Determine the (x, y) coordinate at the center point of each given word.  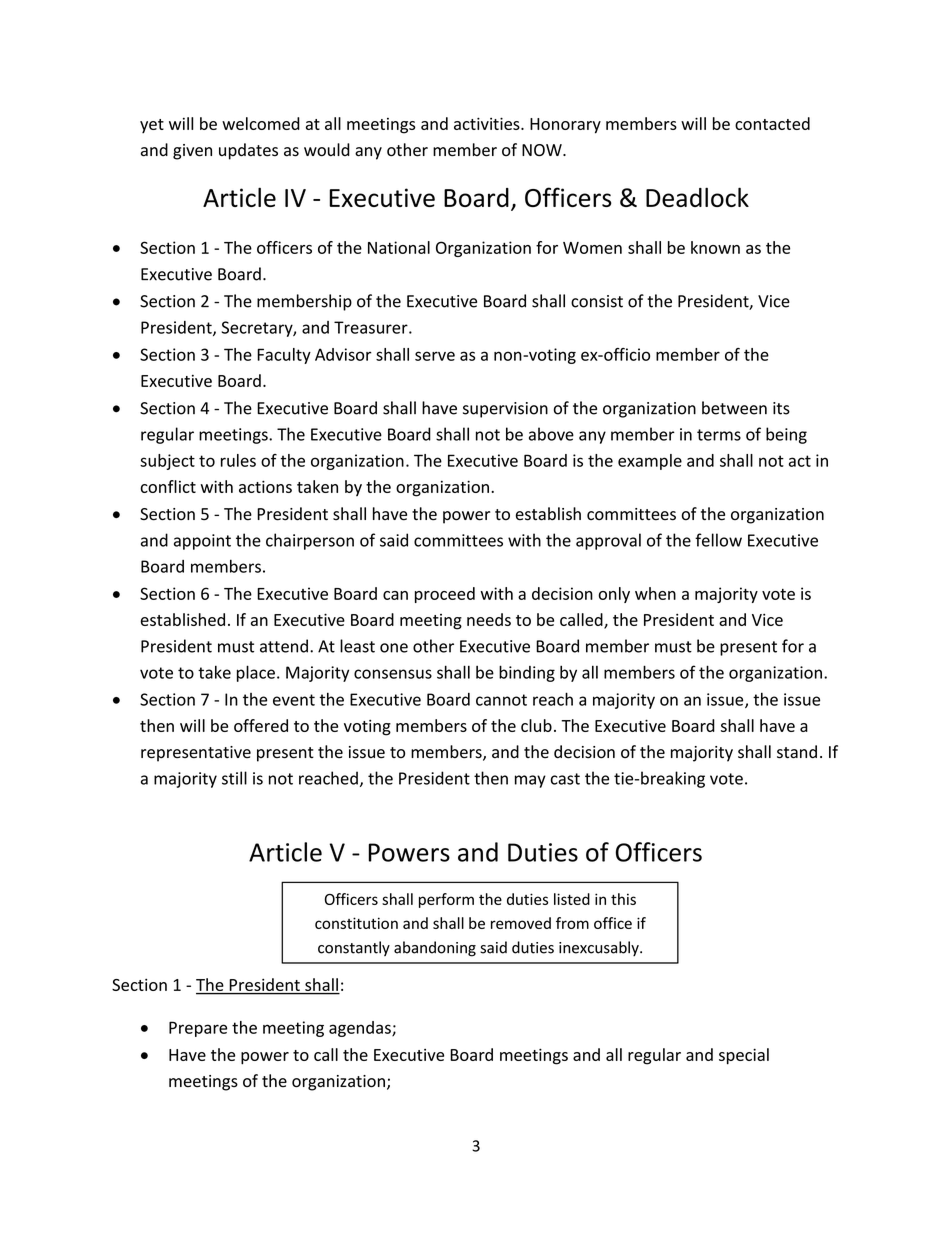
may (530, 781)
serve (435, 356)
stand (797, 752)
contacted (772, 123)
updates (248, 151)
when (655, 593)
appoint (202, 542)
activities (488, 123)
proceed (445, 595)
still (234, 778)
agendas (361, 1029)
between (734, 408)
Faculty (284, 356)
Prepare (198, 1029)
